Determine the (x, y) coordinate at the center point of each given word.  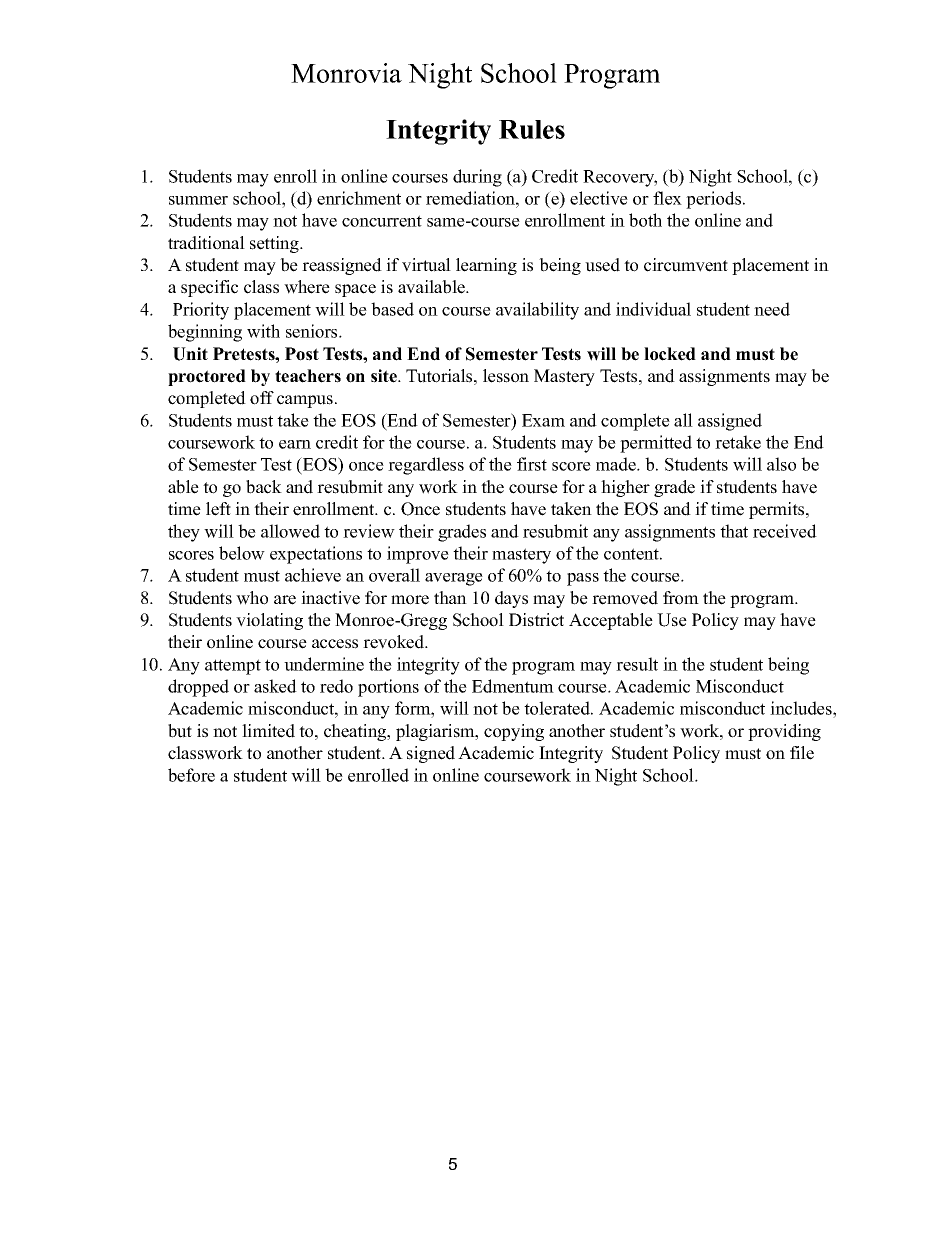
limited (268, 731)
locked (670, 354)
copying (514, 732)
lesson (506, 376)
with (263, 331)
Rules (532, 129)
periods (713, 200)
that (734, 531)
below (242, 553)
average (454, 579)
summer (198, 200)
